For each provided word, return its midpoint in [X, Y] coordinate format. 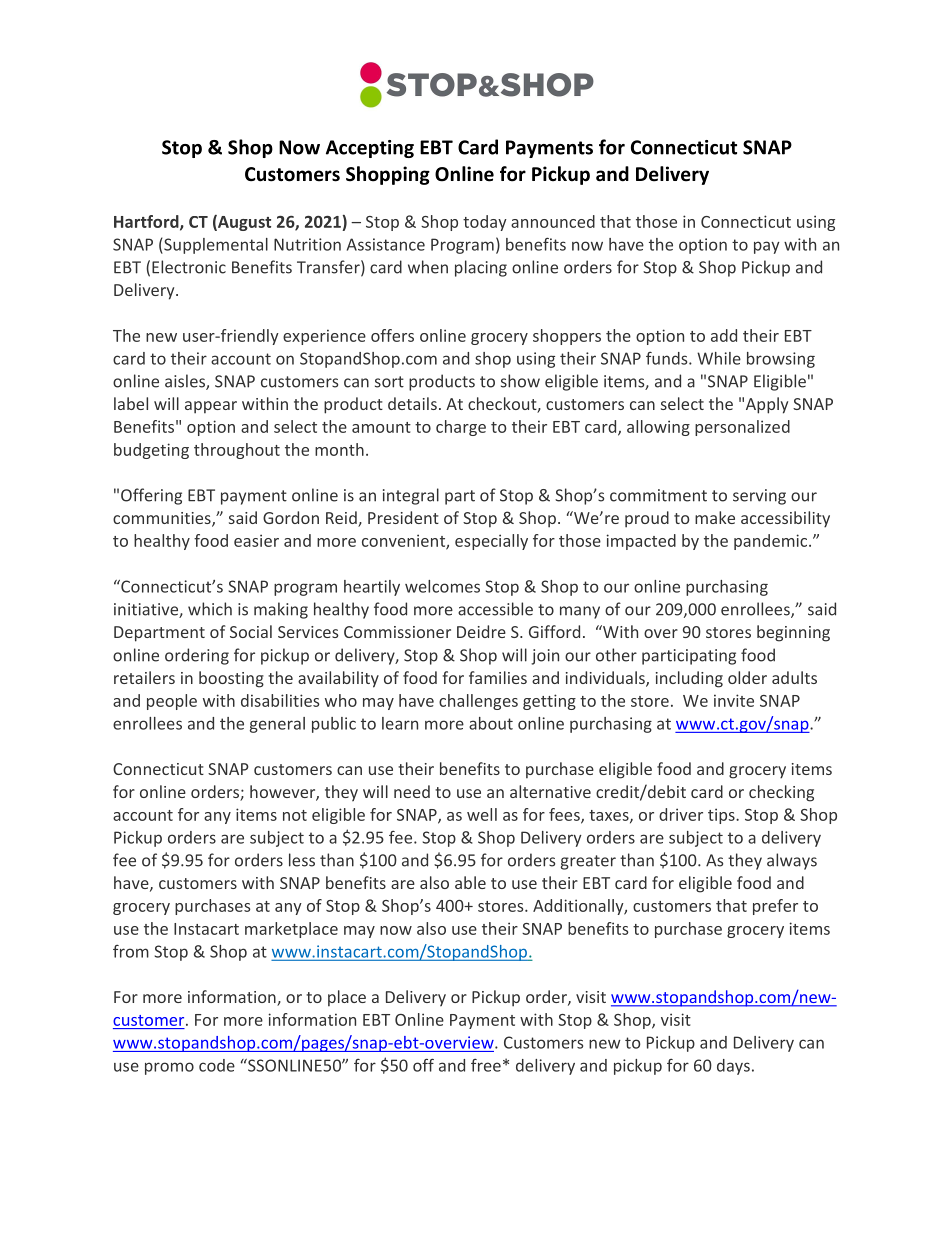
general [277, 725]
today [485, 223]
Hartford [147, 222]
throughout [237, 451]
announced [553, 221]
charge [461, 428]
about [491, 723]
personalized [742, 428]
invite [734, 700]
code [217, 1065]
